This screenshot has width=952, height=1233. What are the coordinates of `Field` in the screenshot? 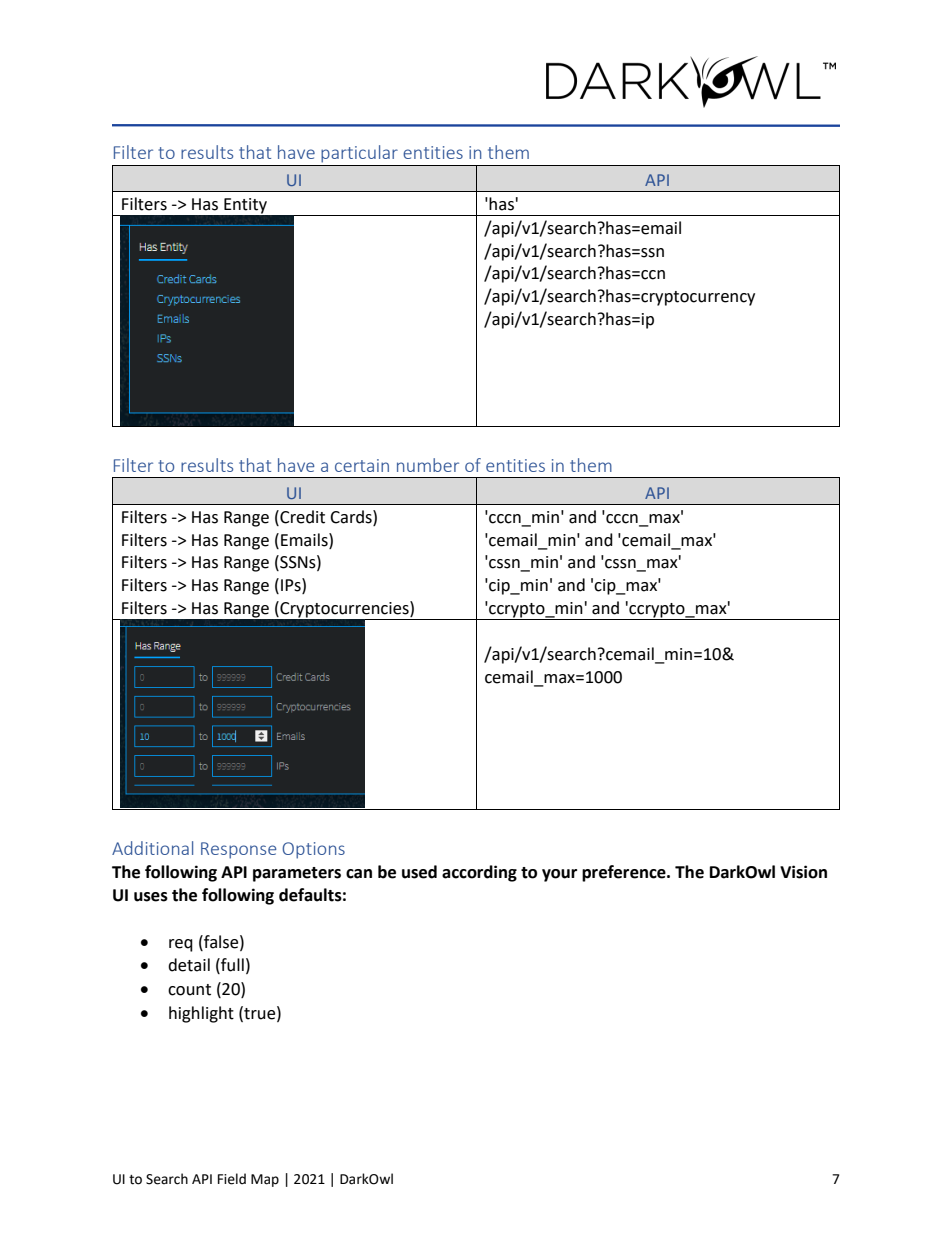 It's located at (232, 1179).
